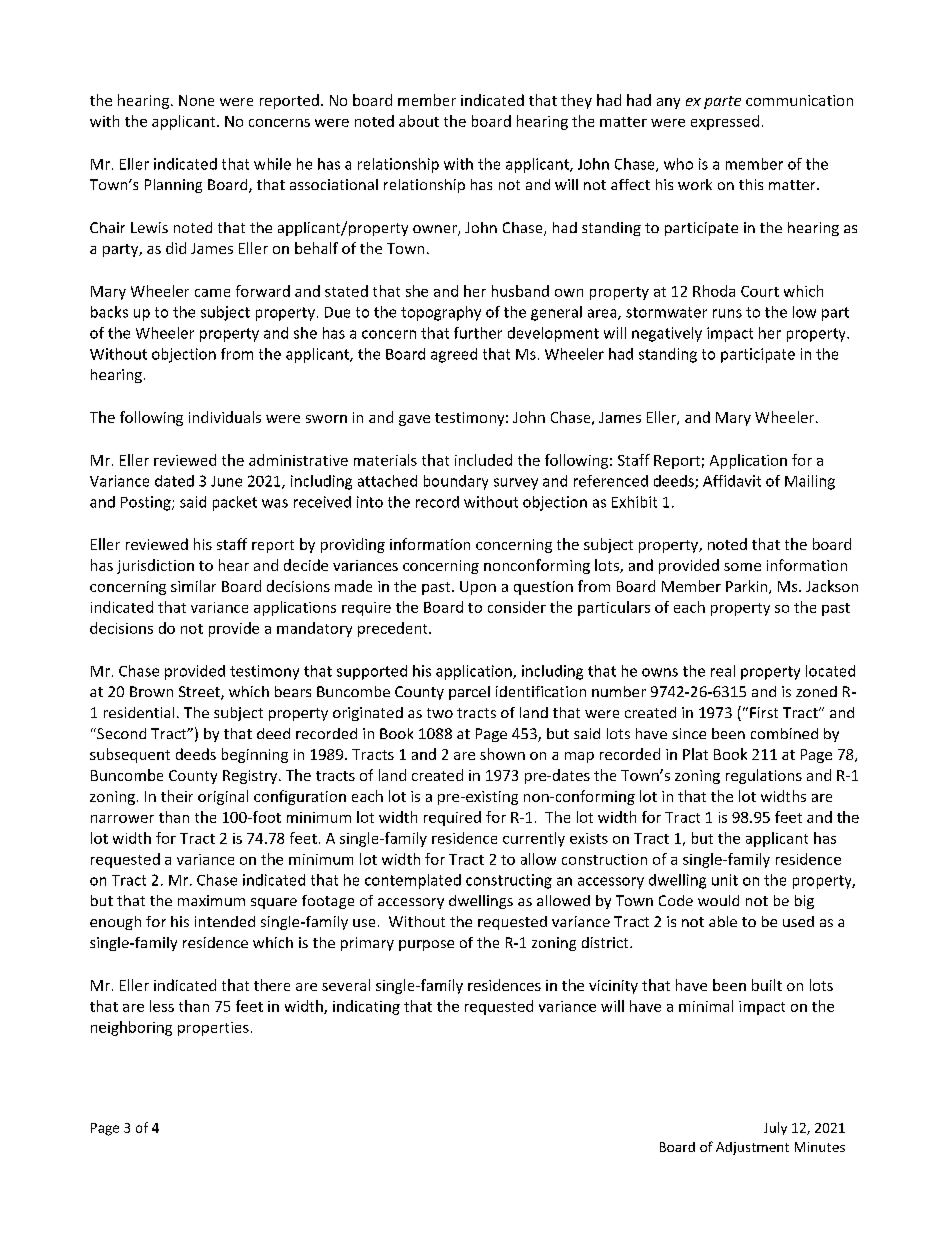 Image resolution: width=952 pixels, height=1233 pixels. Describe the element at coordinates (502, 754) in the image. I see `shown` at that location.
